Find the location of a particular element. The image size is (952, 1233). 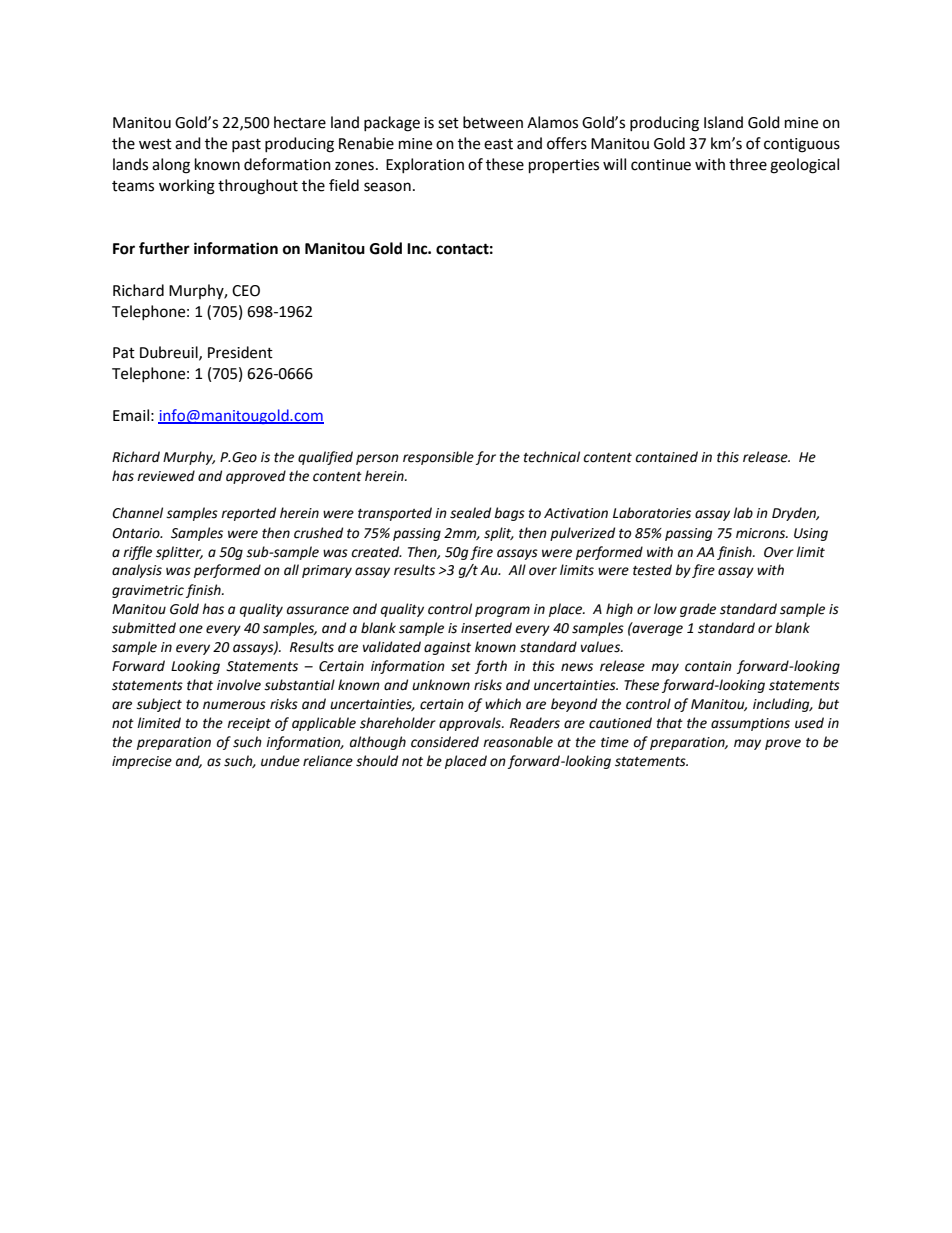

technical is located at coordinates (552, 457).
